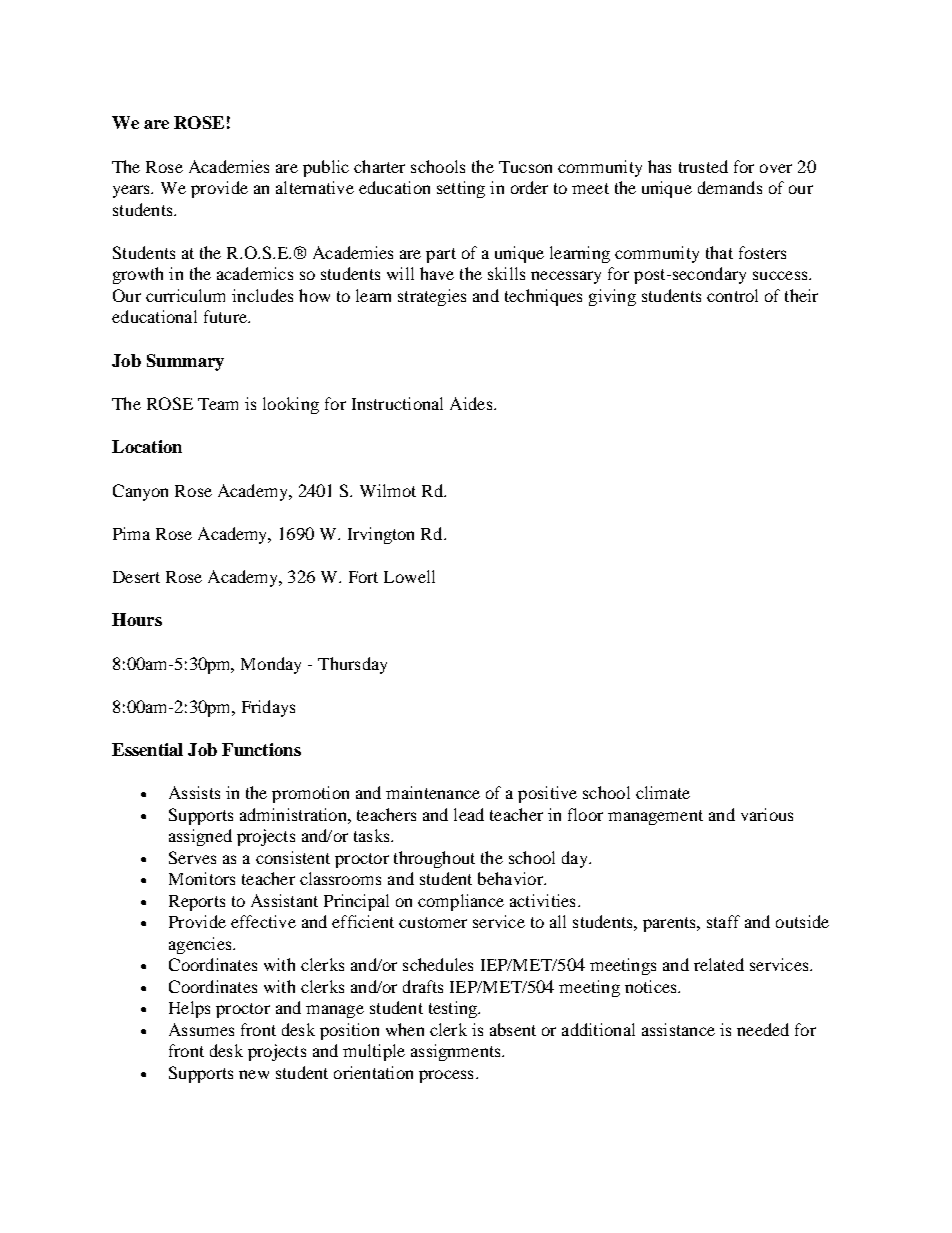 This screenshot has height=1233, width=952. Describe the element at coordinates (201, 1029) in the screenshot. I see `Assumes` at that location.
